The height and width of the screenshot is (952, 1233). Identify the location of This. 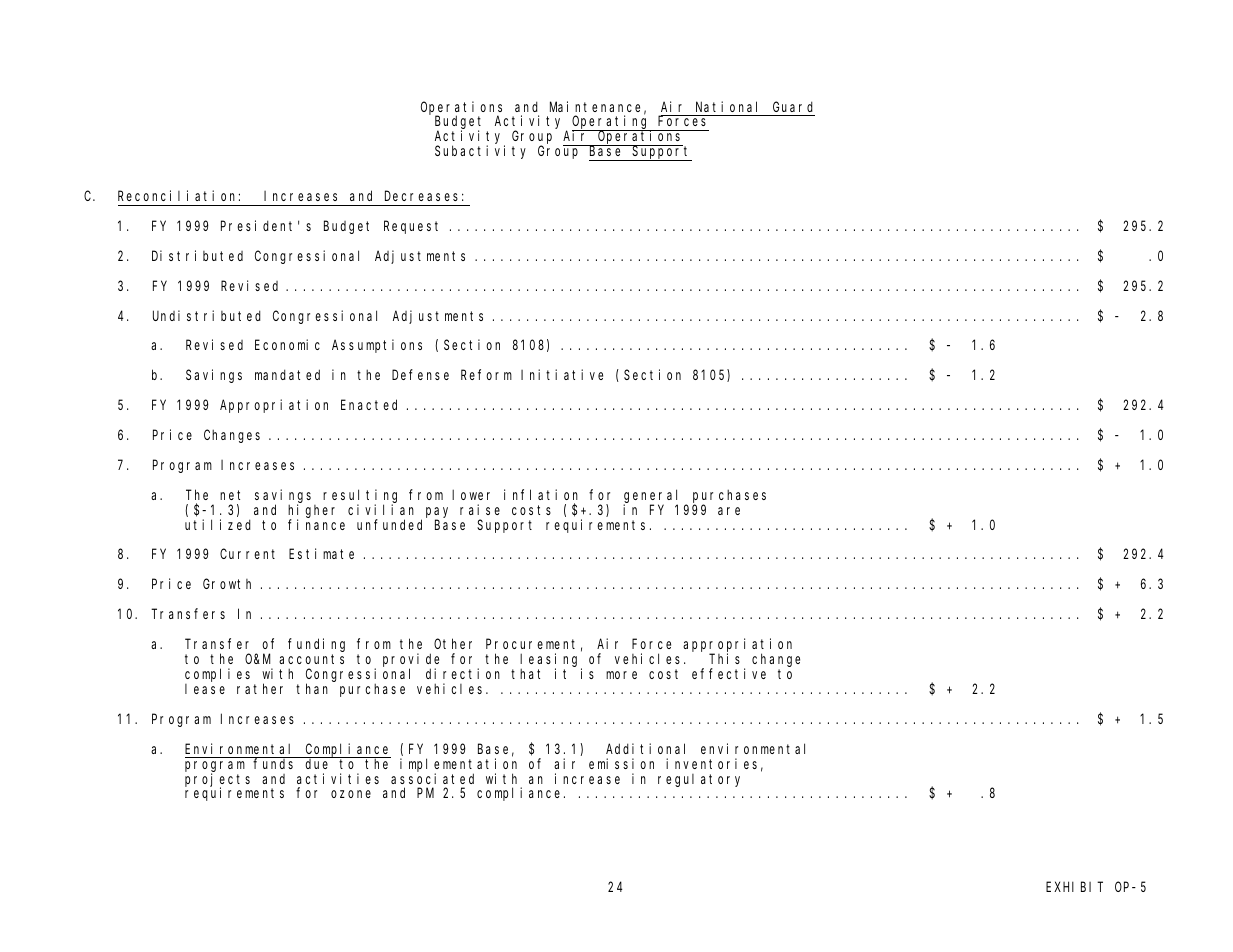
(724, 658).
